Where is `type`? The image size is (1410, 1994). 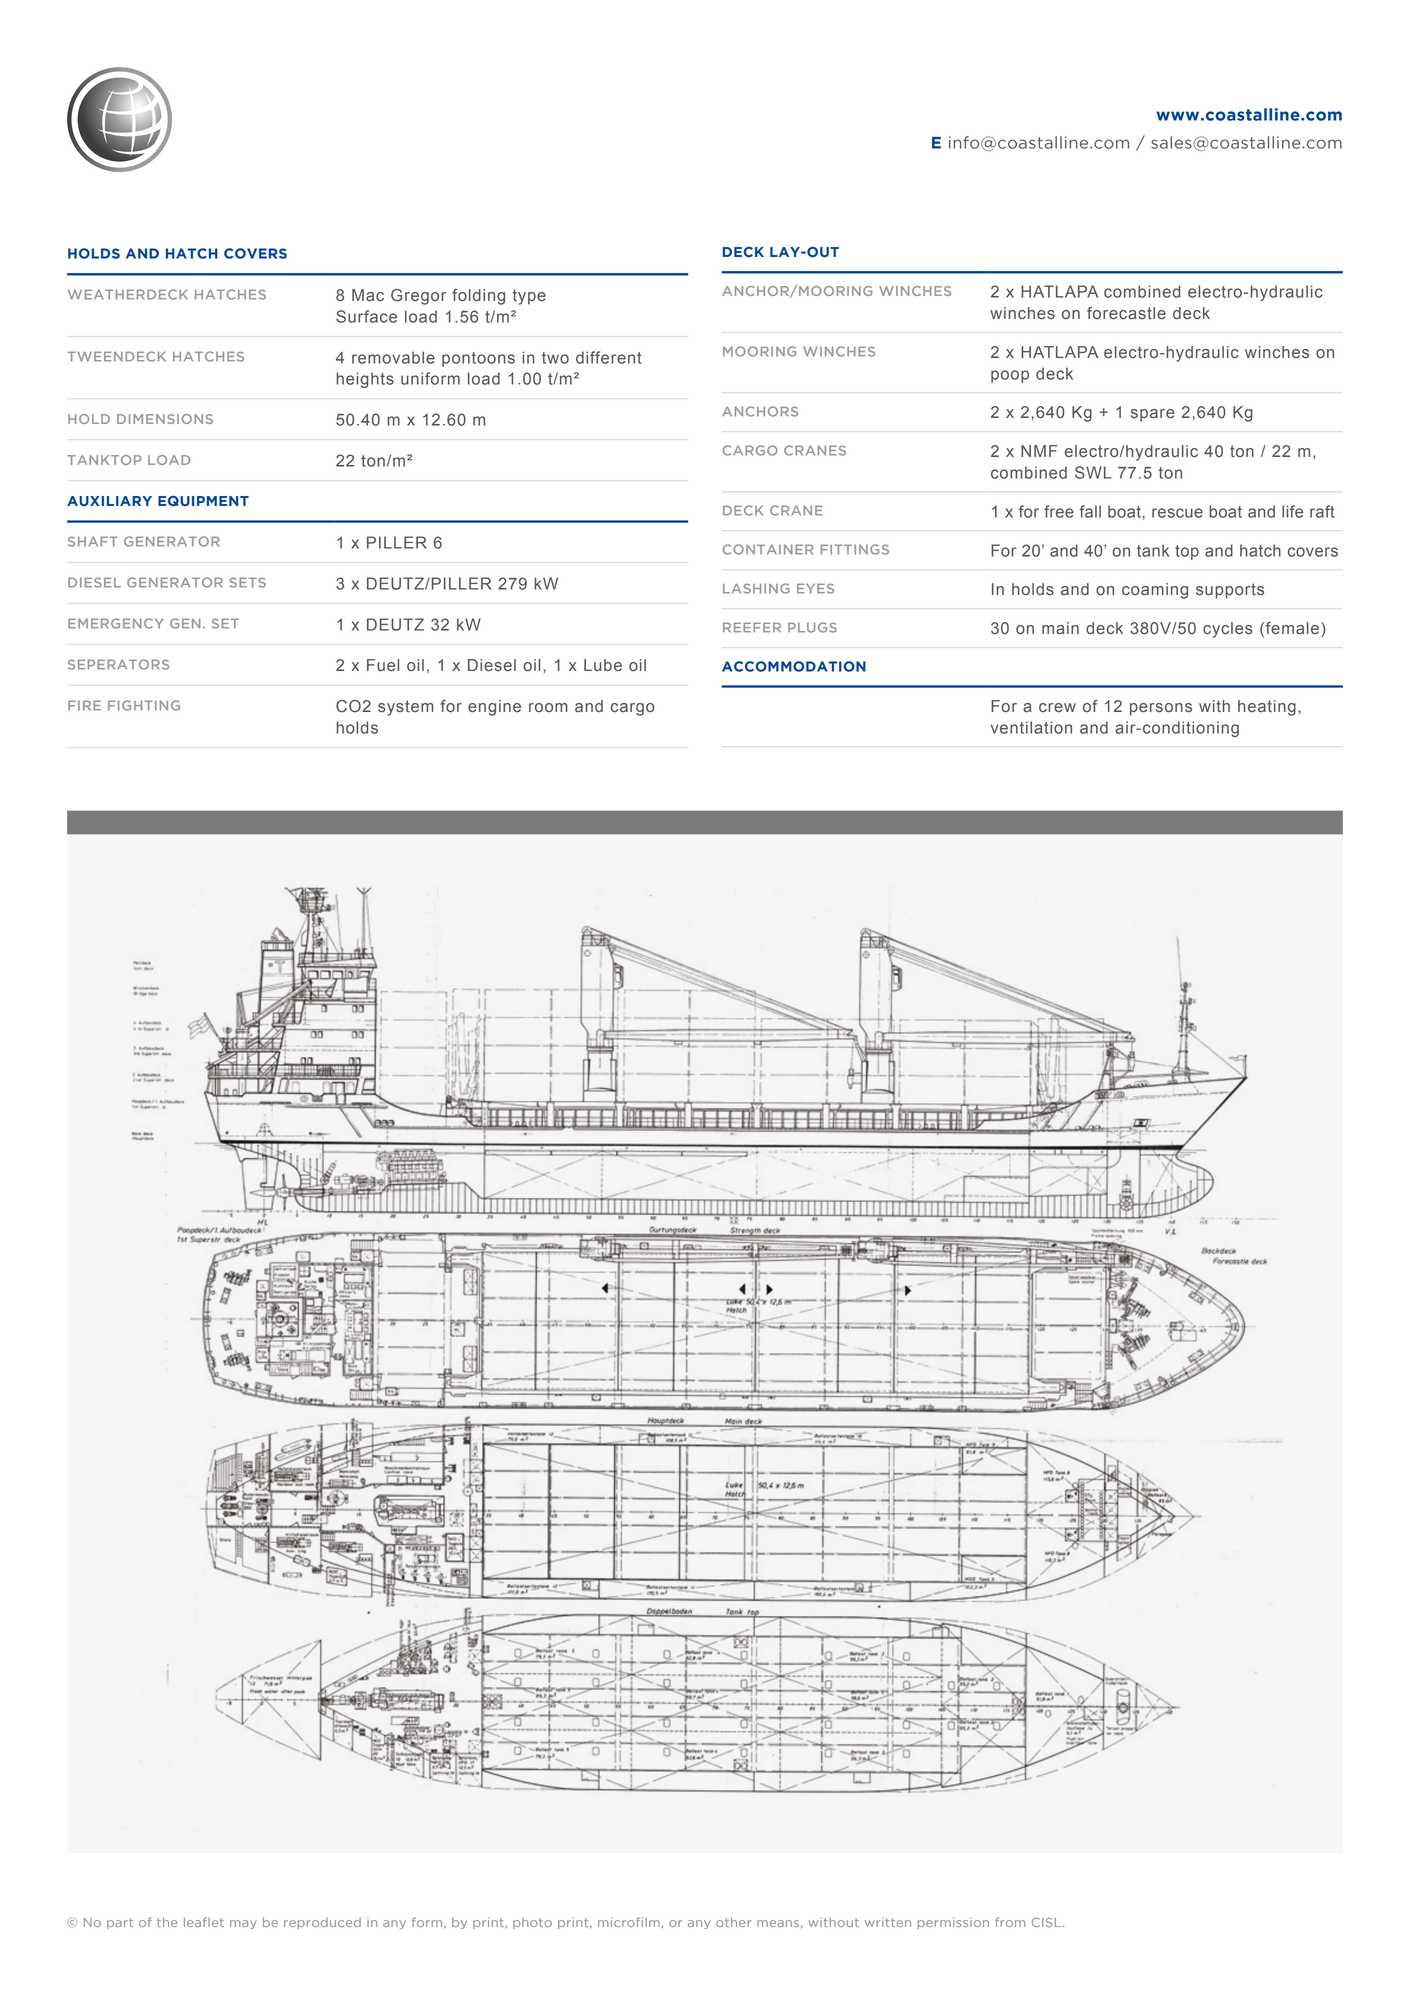 type is located at coordinates (529, 297).
